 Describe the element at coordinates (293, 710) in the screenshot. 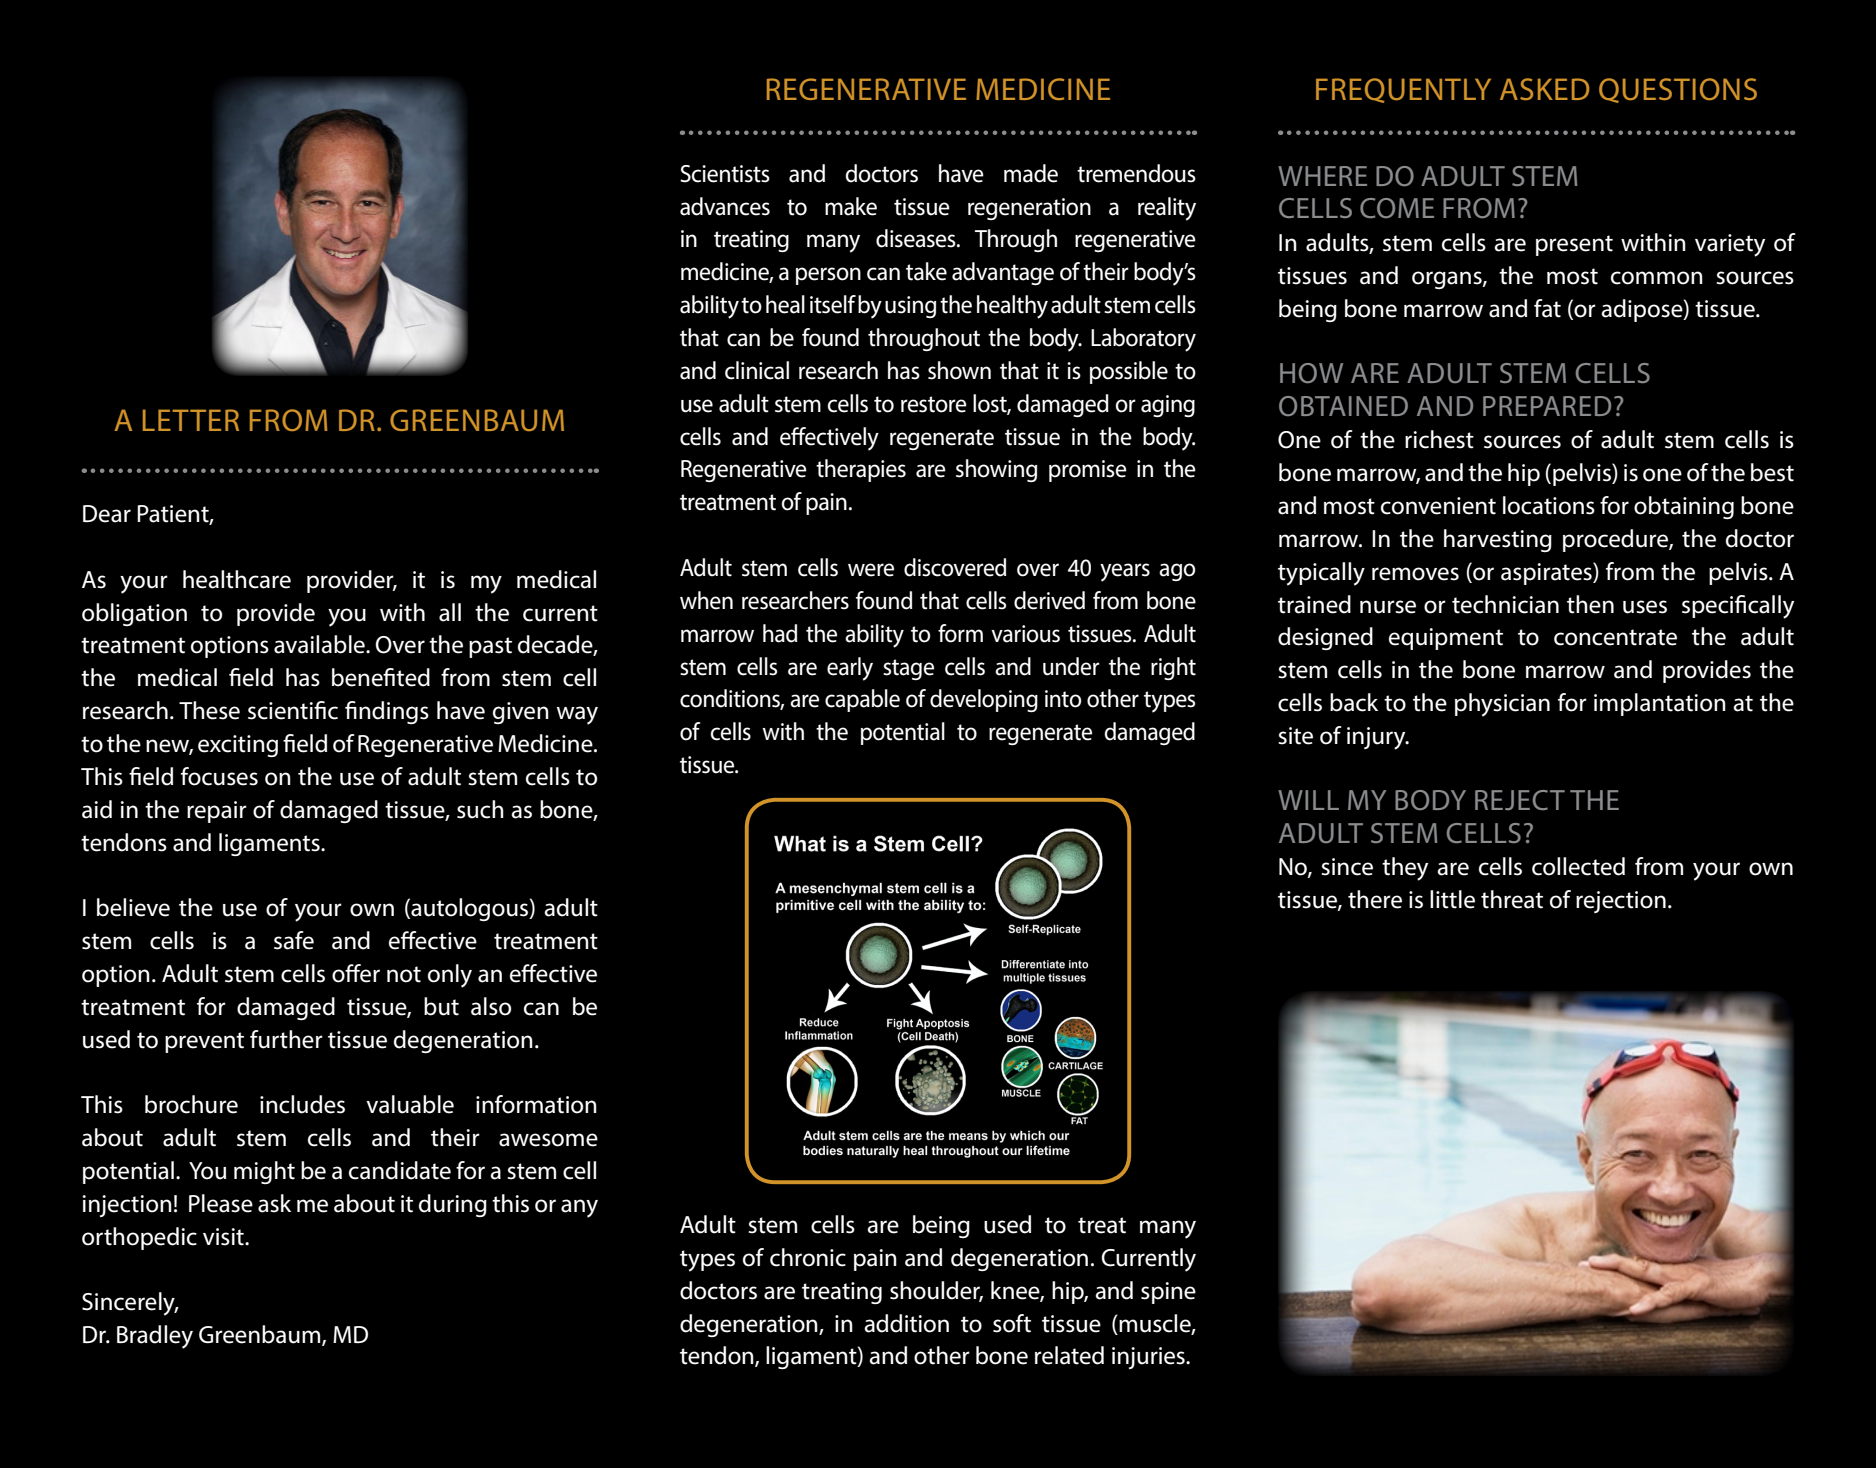

I see `scientific` at that location.
